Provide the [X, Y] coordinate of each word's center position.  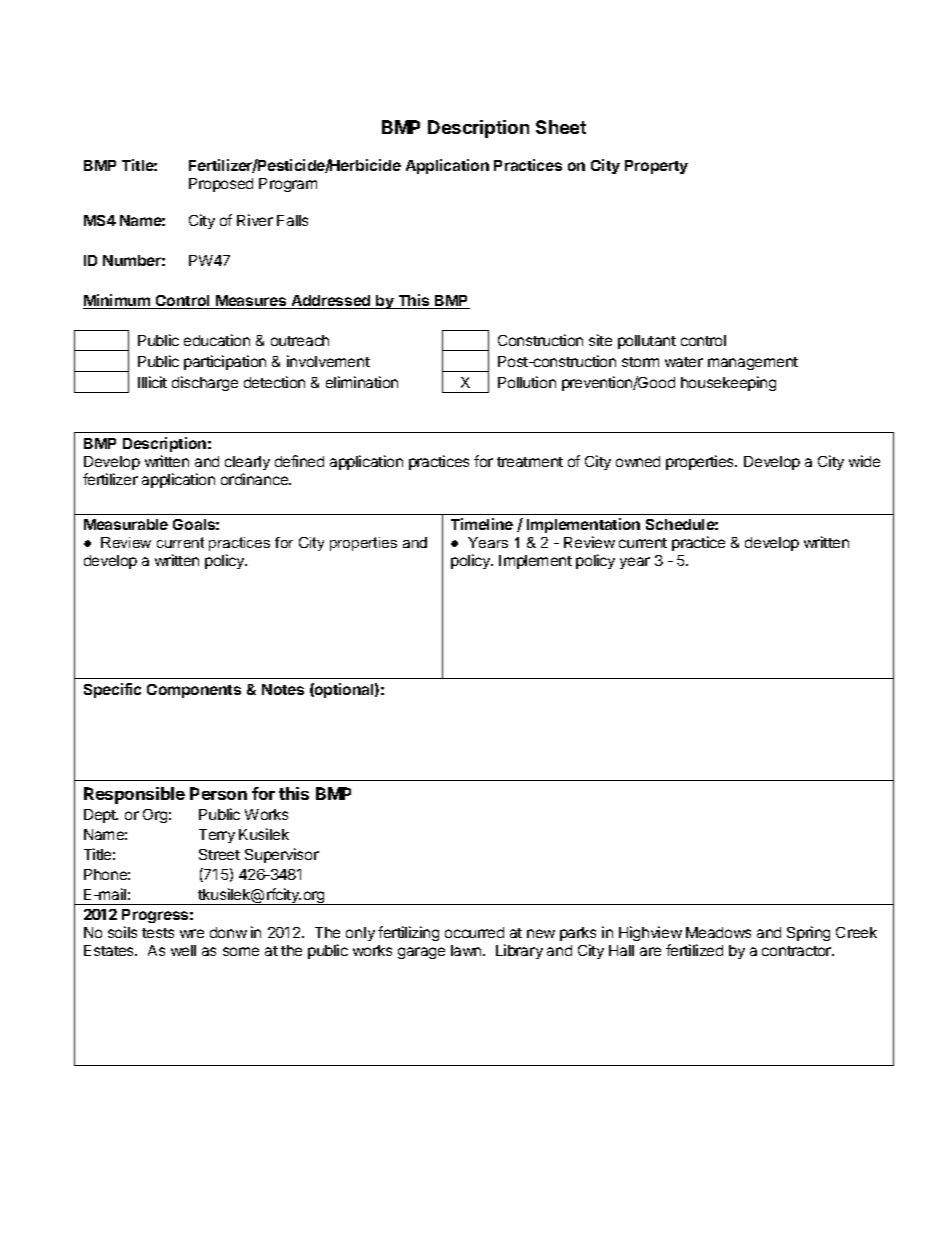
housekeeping [728, 383]
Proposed [221, 185]
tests [158, 933]
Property [656, 167]
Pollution [527, 382]
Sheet [561, 127]
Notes [283, 689]
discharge [205, 383]
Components [194, 691]
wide [864, 461]
